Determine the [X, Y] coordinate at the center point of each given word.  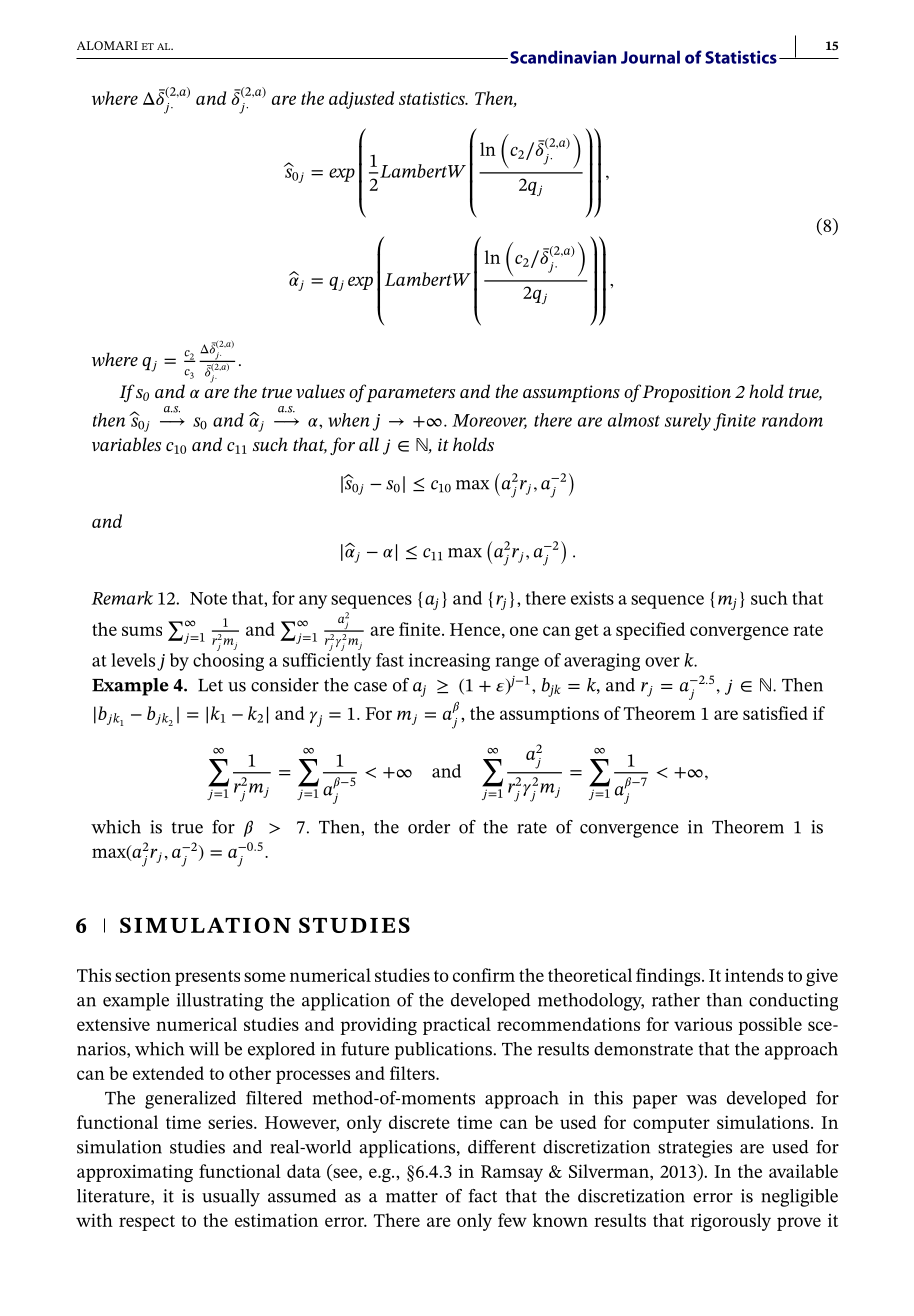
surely [688, 422]
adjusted [361, 100]
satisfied [775, 713]
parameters [411, 394]
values [320, 391]
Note [208, 598]
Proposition [686, 393]
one [524, 631]
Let [210, 685]
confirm [484, 975]
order [429, 827]
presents [207, 978]
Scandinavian [563, 57]
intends [754, 975]
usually [231, 1198]
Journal [650, 57]
